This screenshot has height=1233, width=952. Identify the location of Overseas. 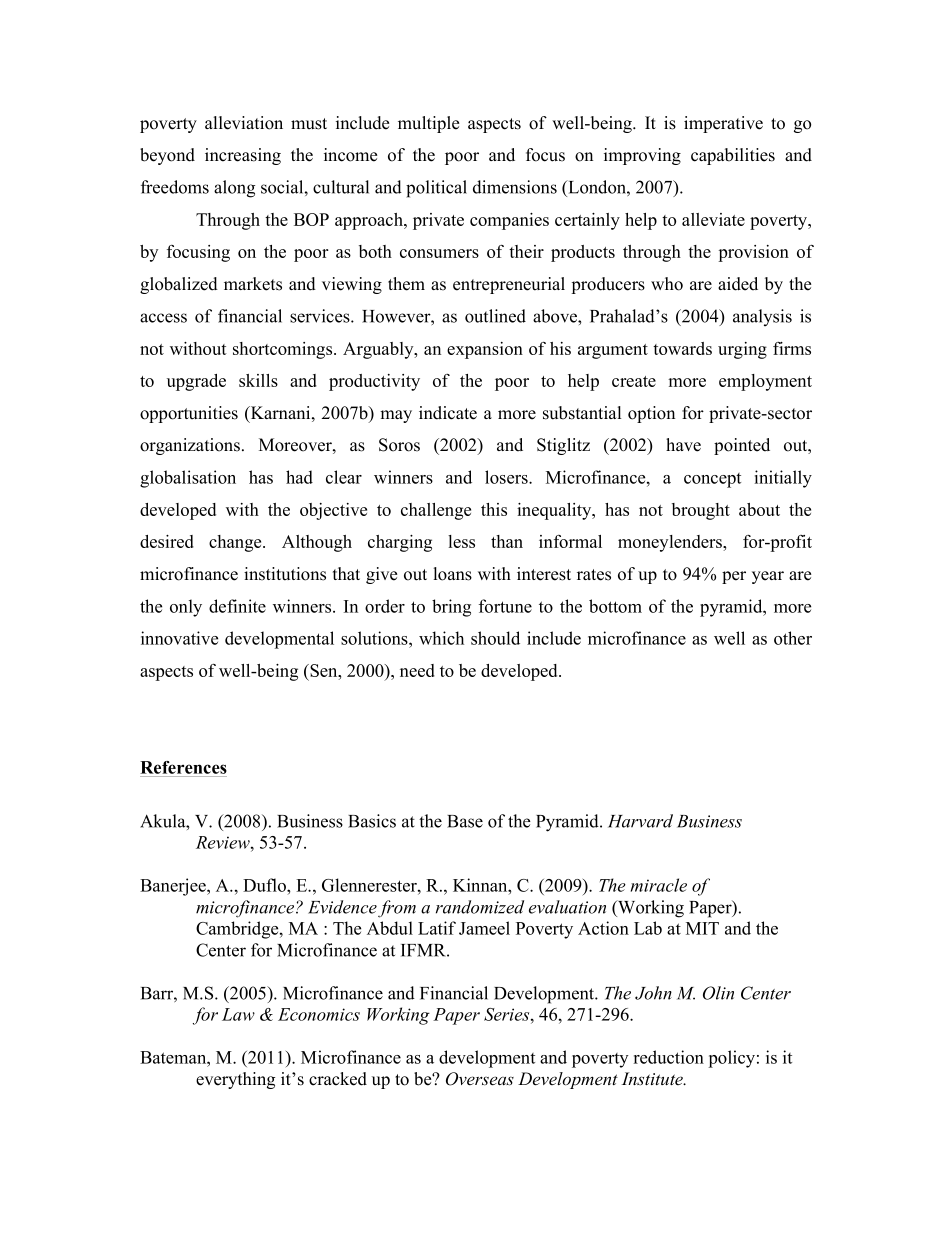
(480, 1079).
